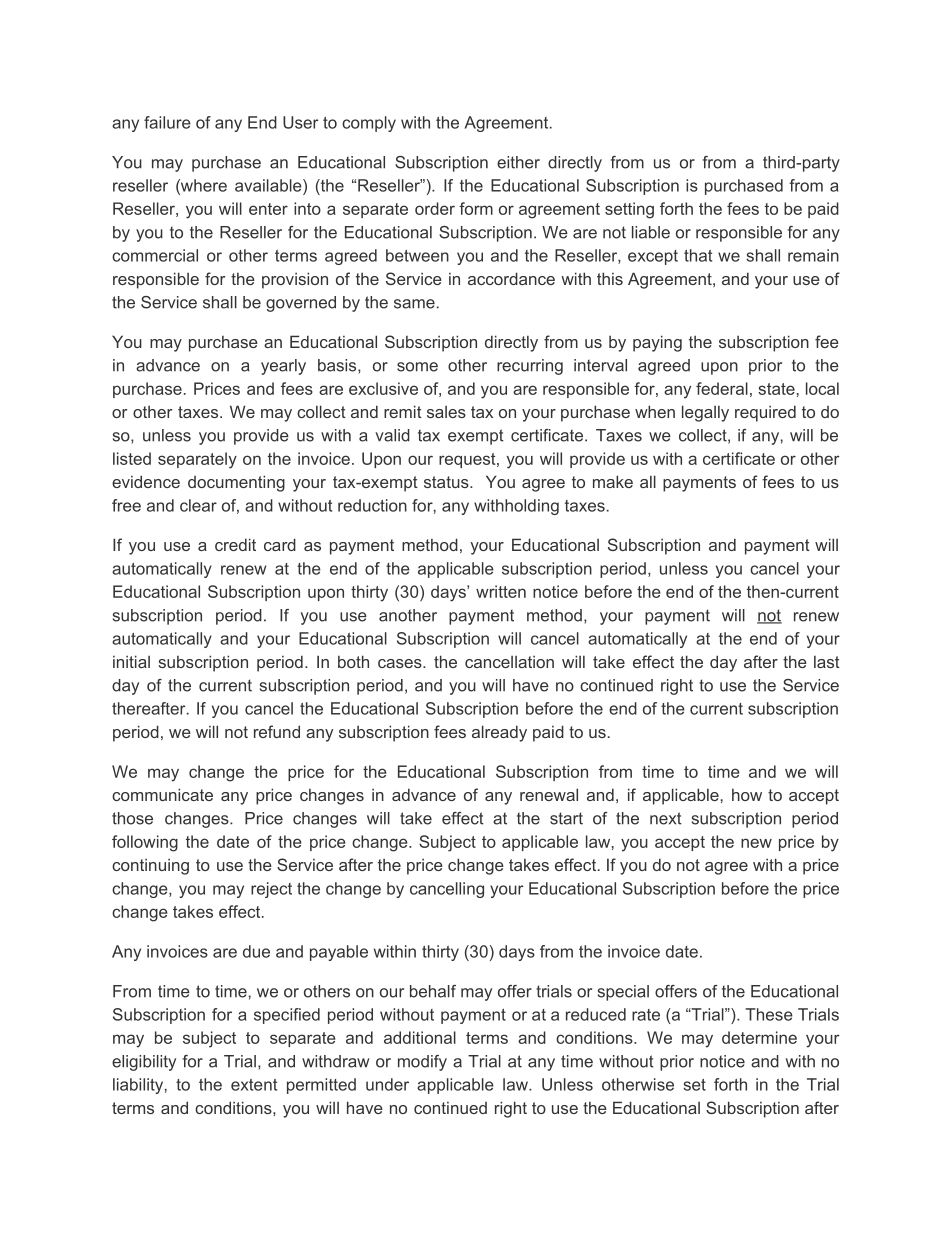 The image size is (952, 1233). What do you see at coordinates (447, 482) in the screenshot?
I see `status` at bounding box center [447, 482].
